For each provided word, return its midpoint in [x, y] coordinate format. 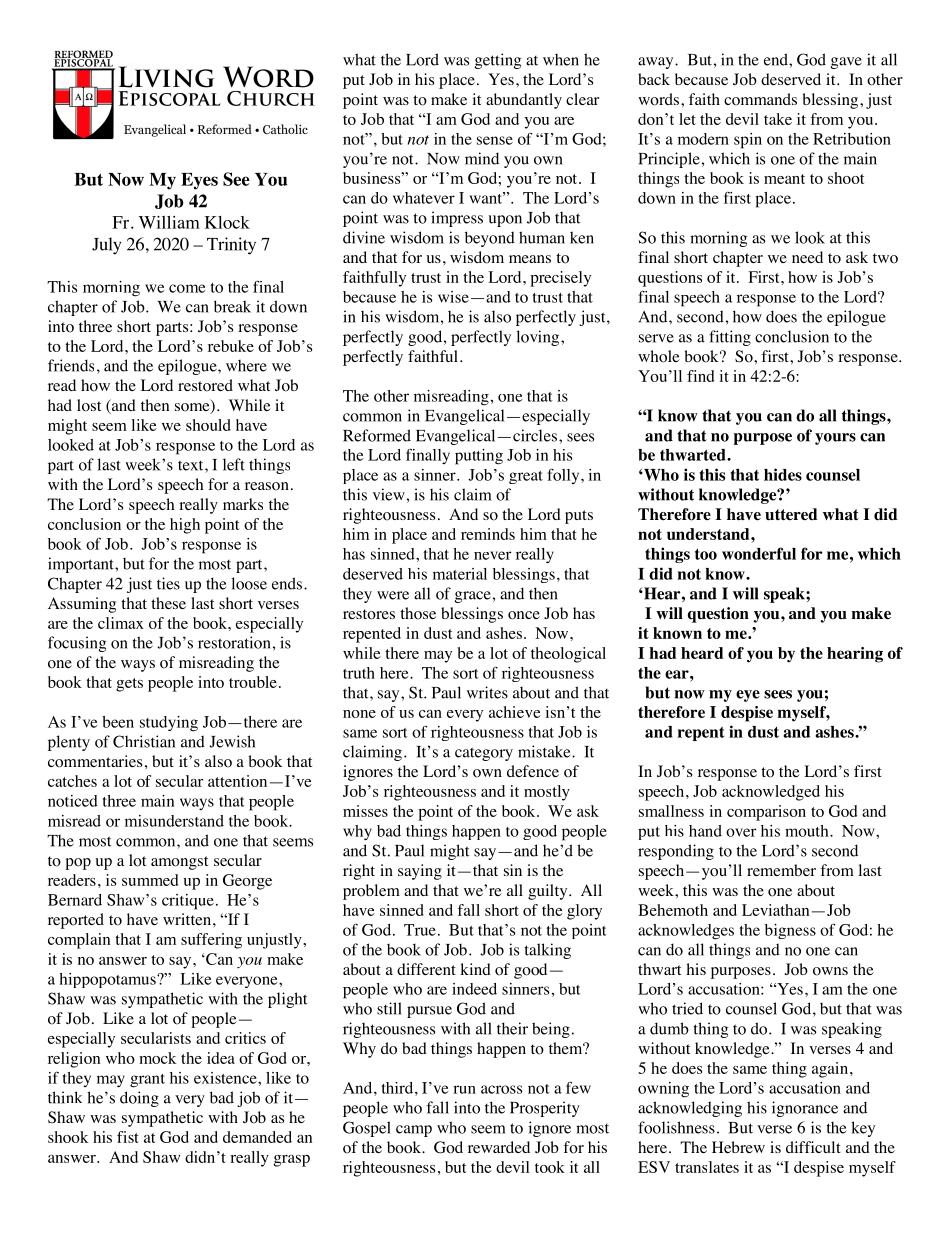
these [168, 603]
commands [760, 99]
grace [473, 597]
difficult [813, 1147]
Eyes [199, 181]
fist [128, 1137]
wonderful [759, 553]
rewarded [499, 1147]
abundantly [524, 101]
